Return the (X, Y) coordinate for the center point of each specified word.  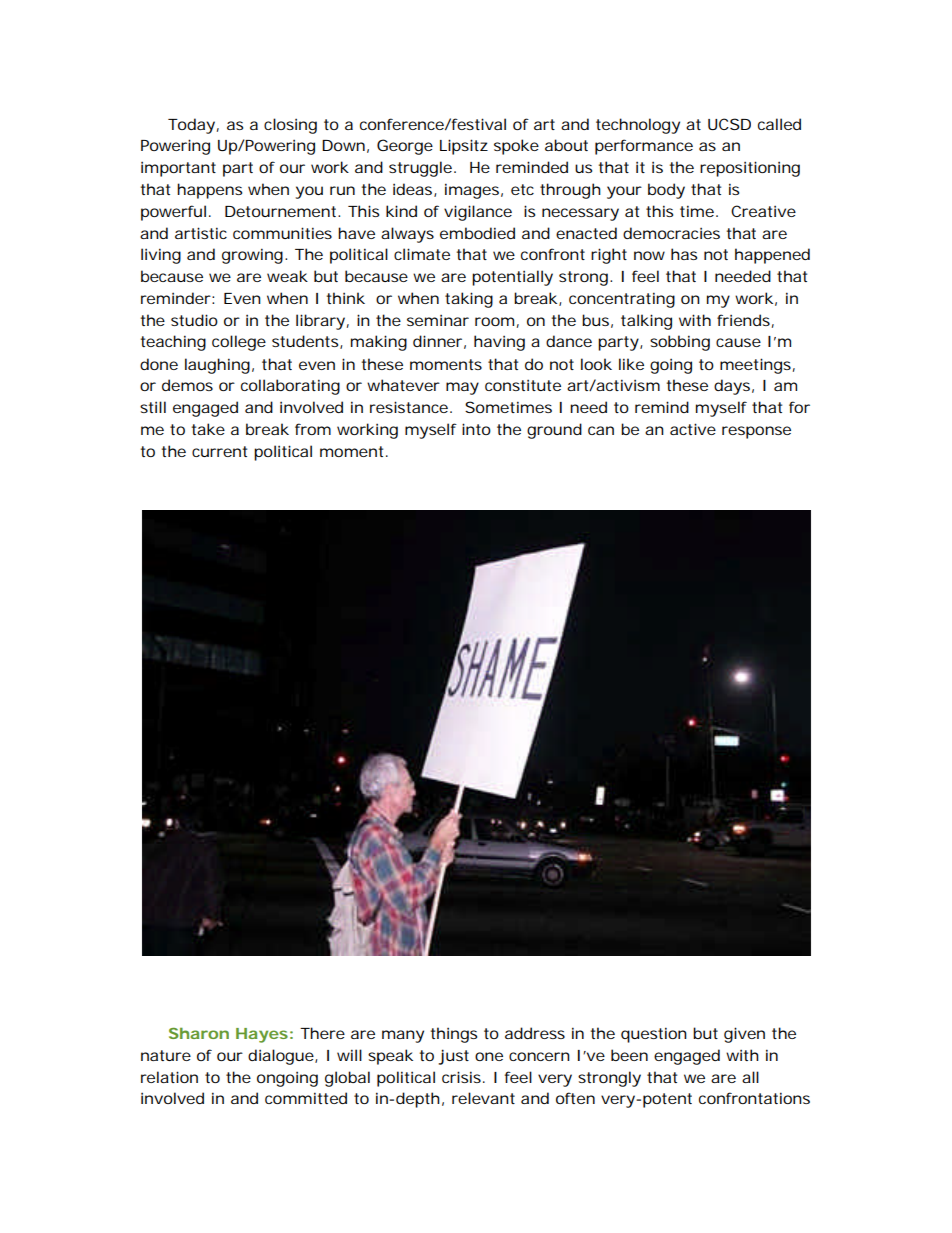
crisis (461, 1077)
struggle (420, 169)
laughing (217, 366)
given (744, 1035)
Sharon (199, 1033)
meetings (755, 366)
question (654, 1035)
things (454, 1035)
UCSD (729, 124)
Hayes (262, 1035)
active (693, 429)
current (219, 451)
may (462, 388)
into (476, 429)
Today (191, 126)
